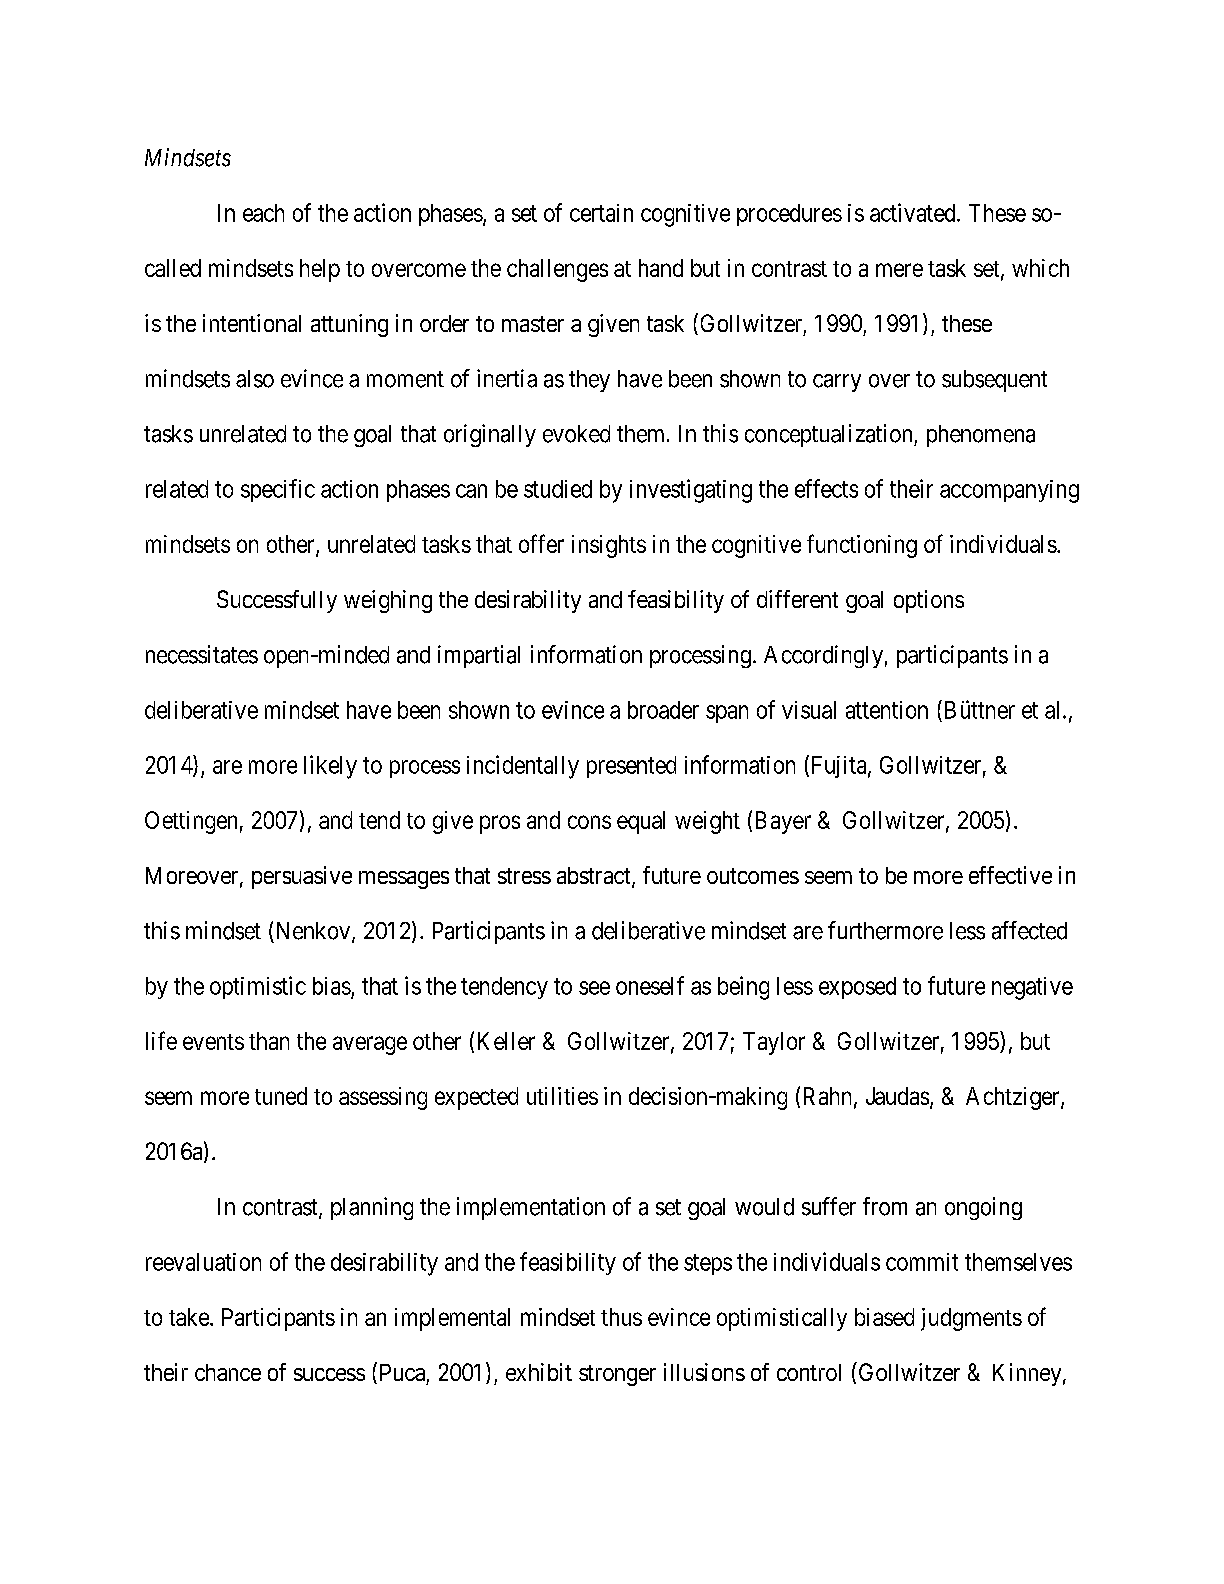  I want to click on thus, so click(621, 1317).
